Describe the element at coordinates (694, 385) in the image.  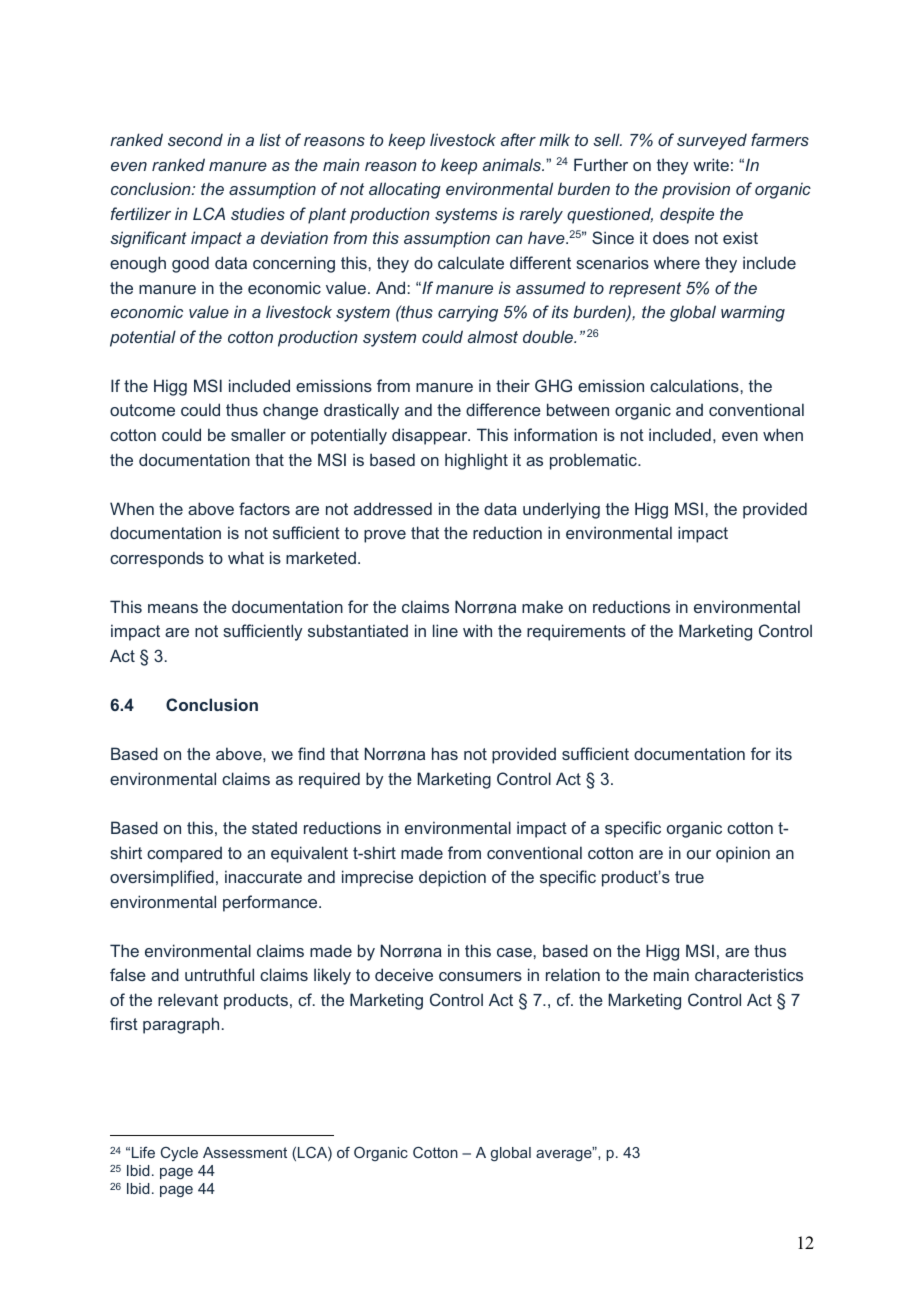
I see `calculations` at that location.
